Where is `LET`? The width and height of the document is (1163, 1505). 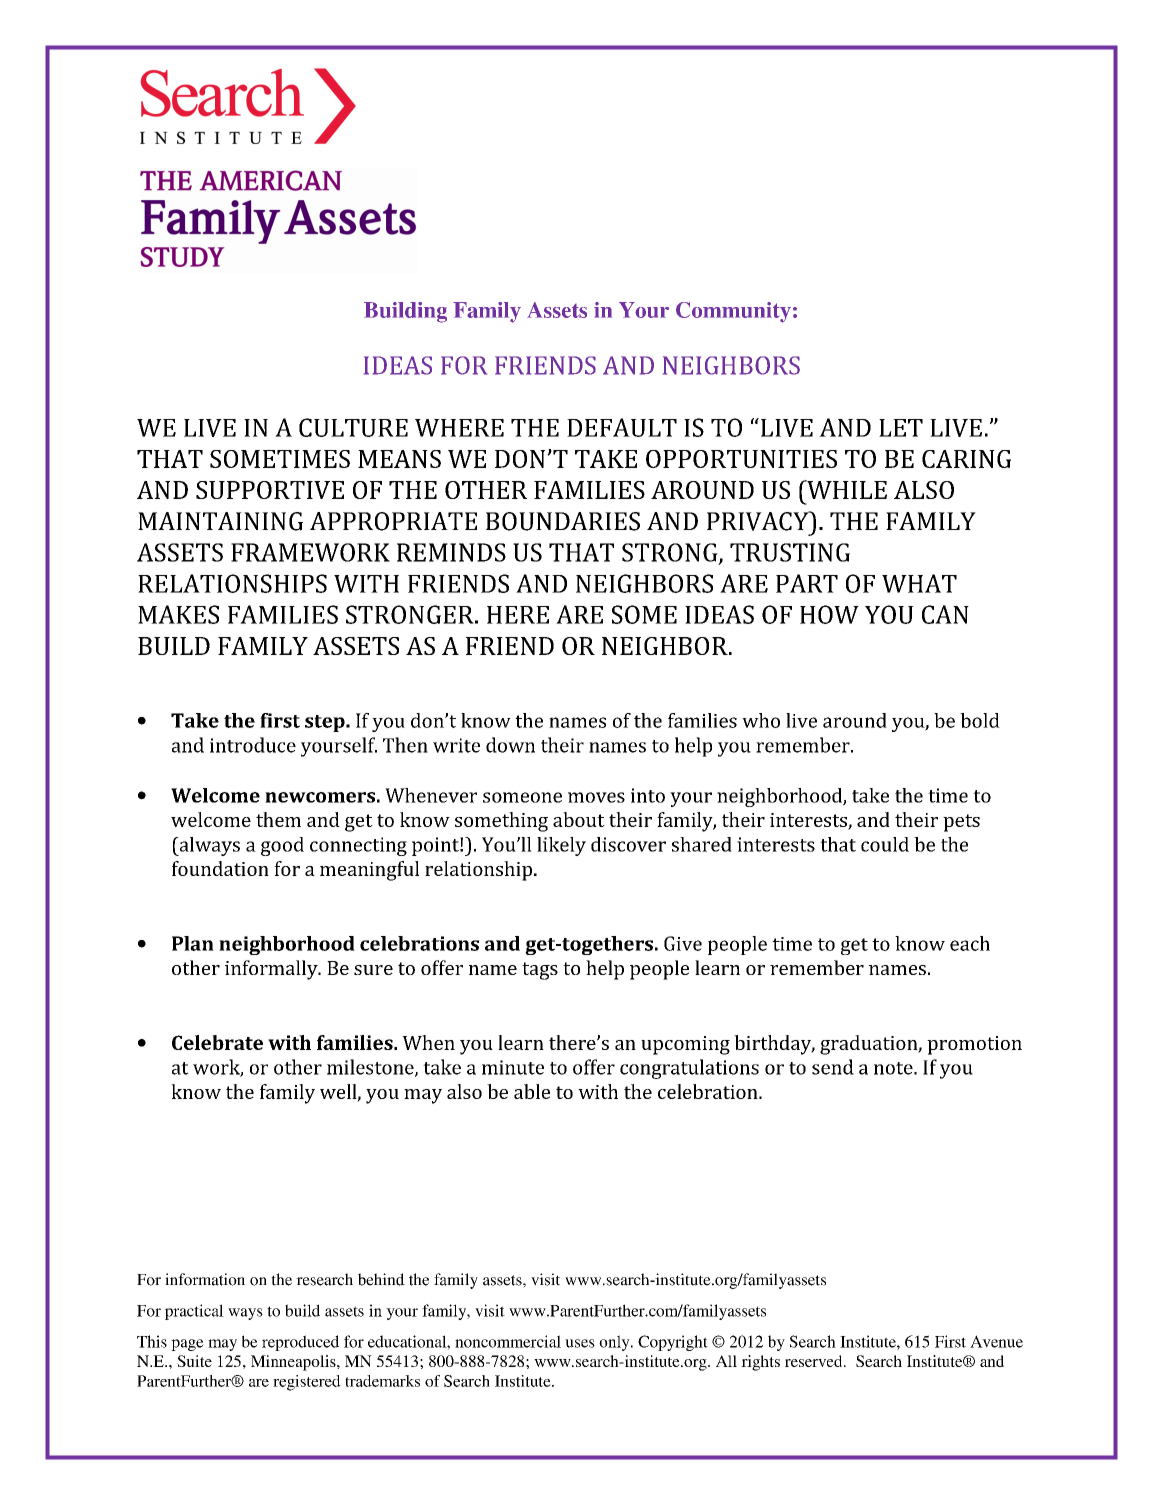 LET is located at coordinates (901, 428).
